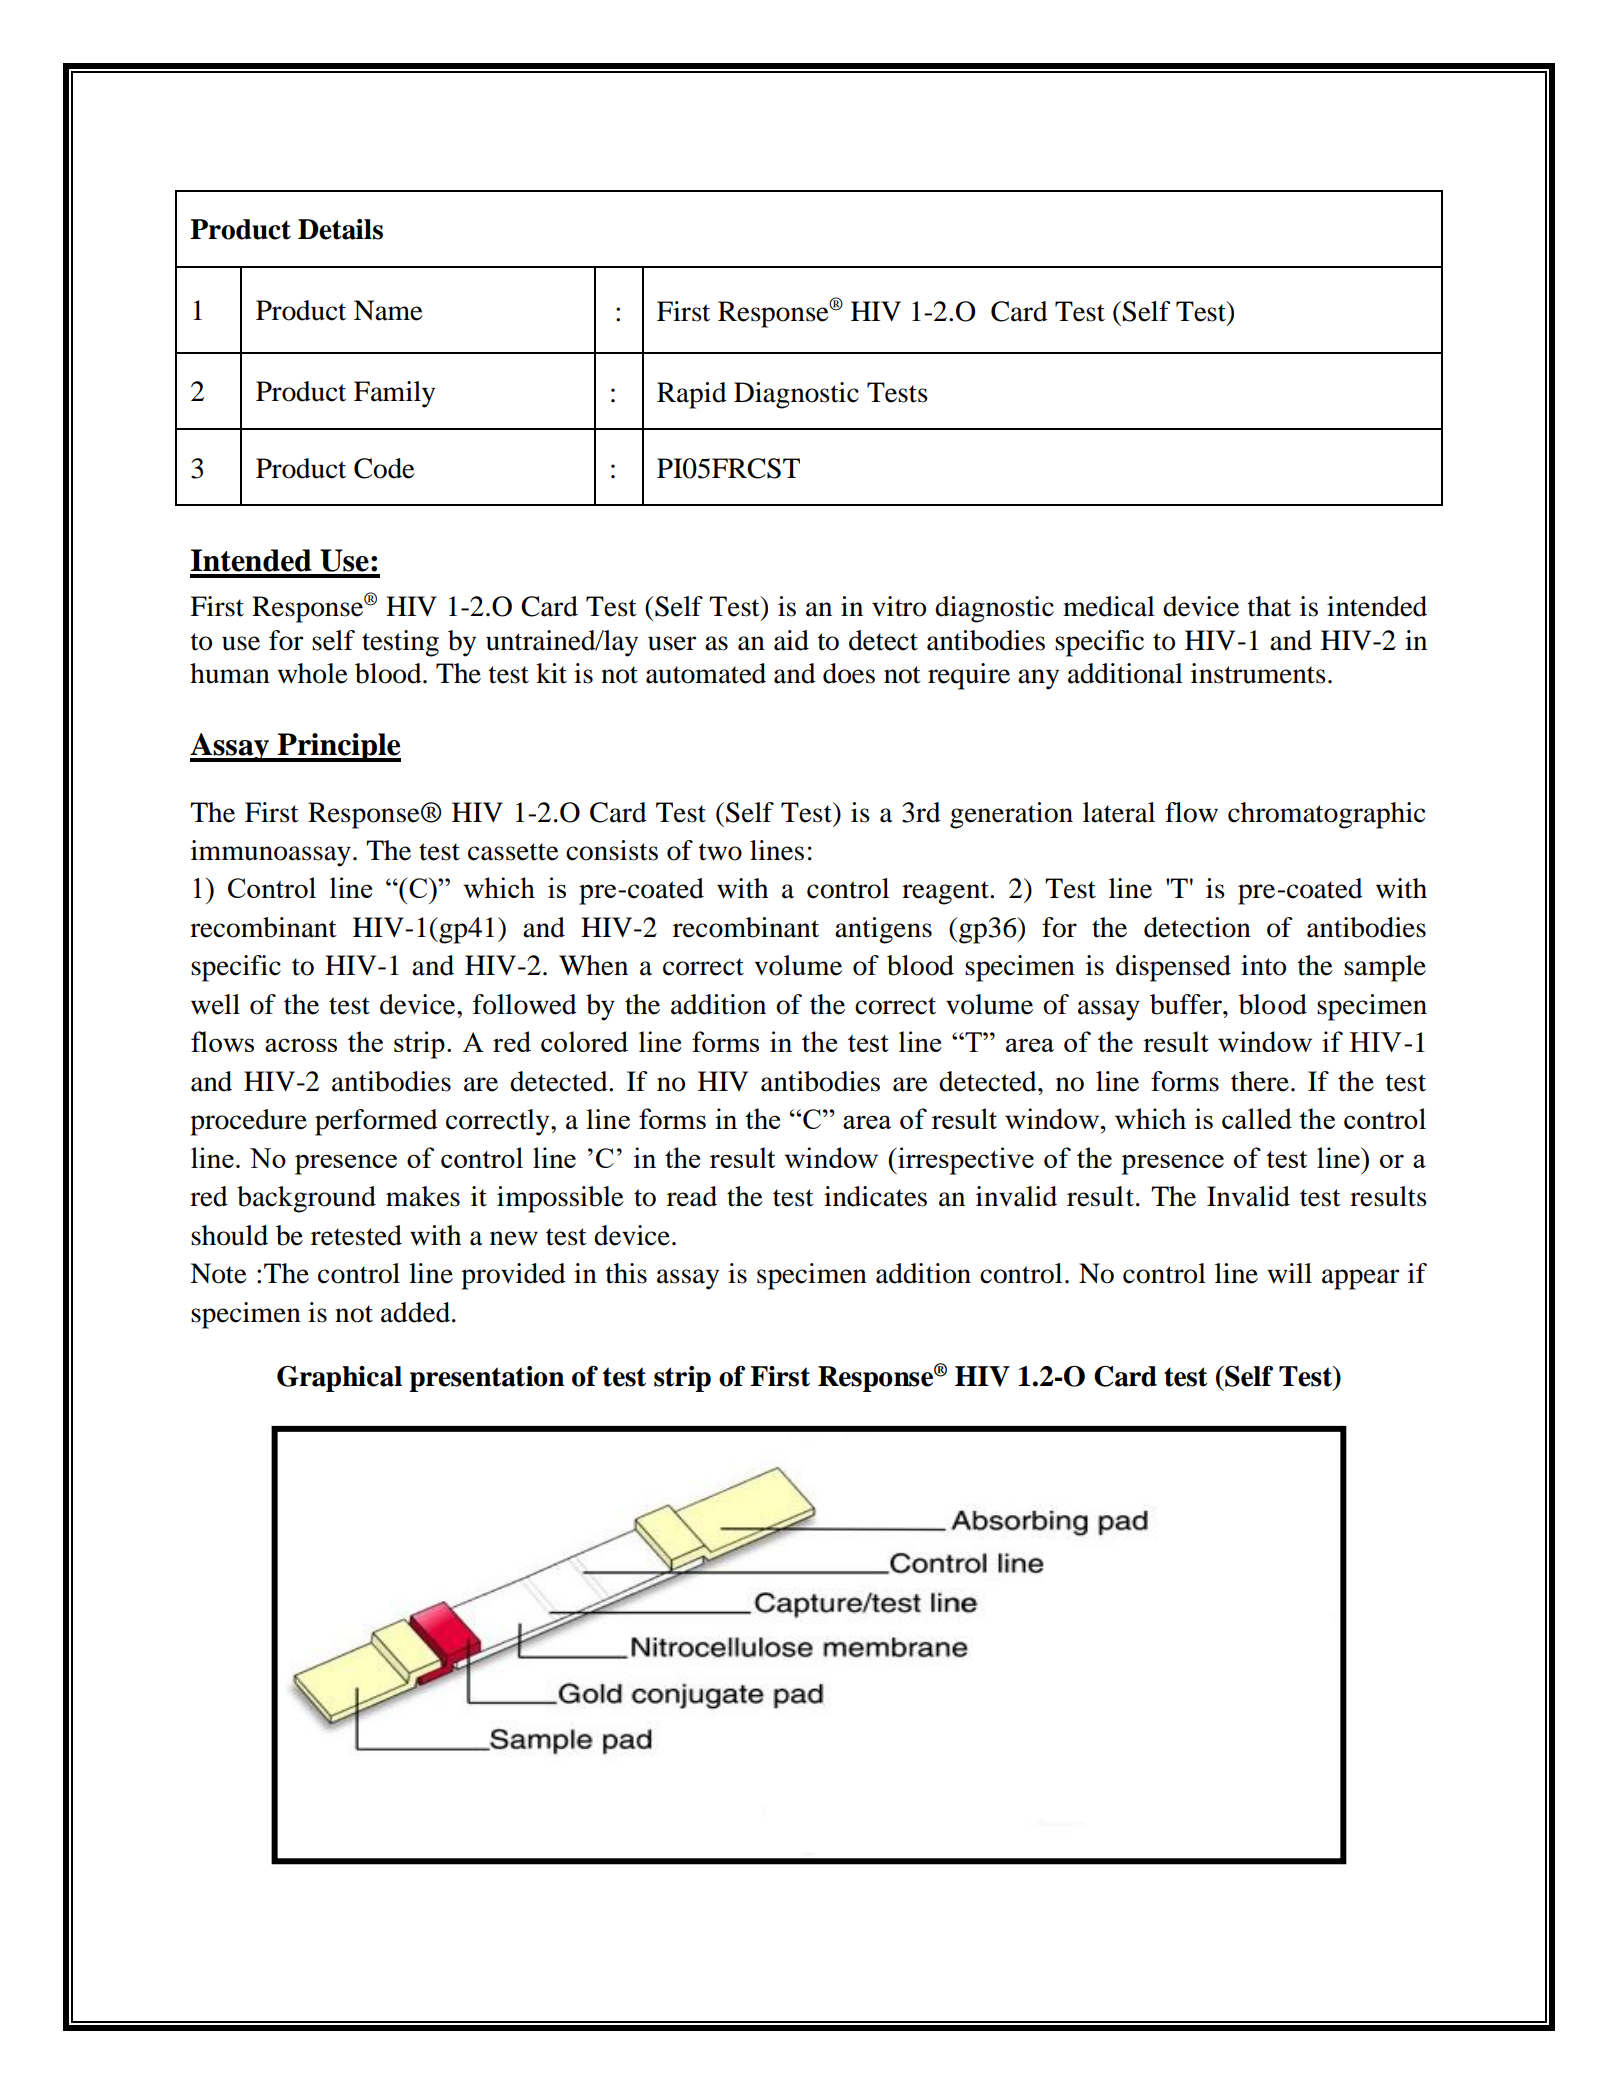 The width and height of the document is (1618, 2094). What do you see at coordinates (340, 229) in the document?
I see `Details` at bounding box center [340, 229].
